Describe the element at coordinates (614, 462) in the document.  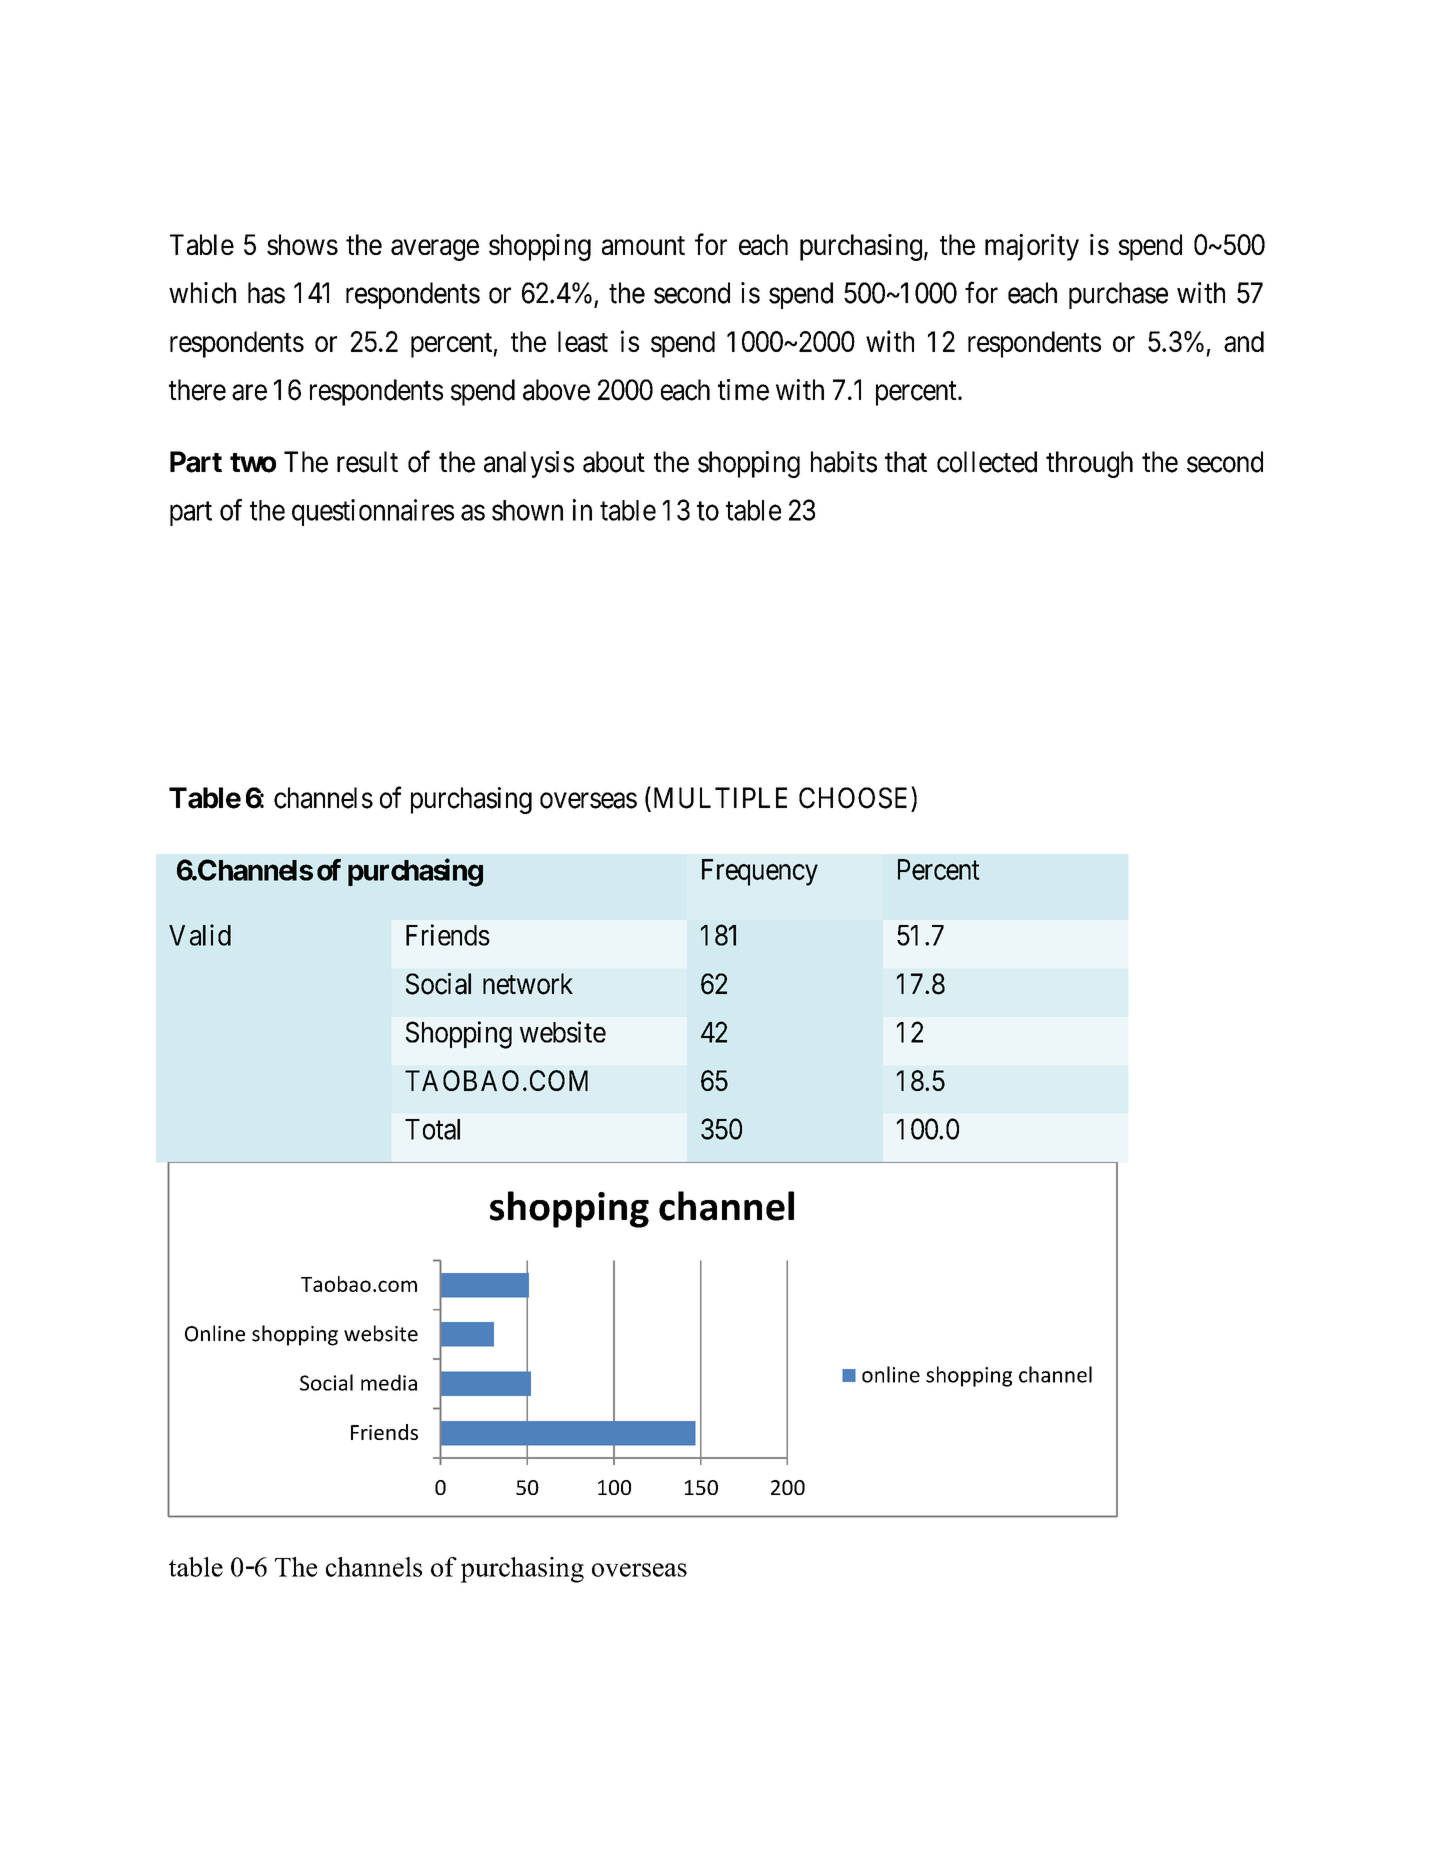
I see `about` at that location.
